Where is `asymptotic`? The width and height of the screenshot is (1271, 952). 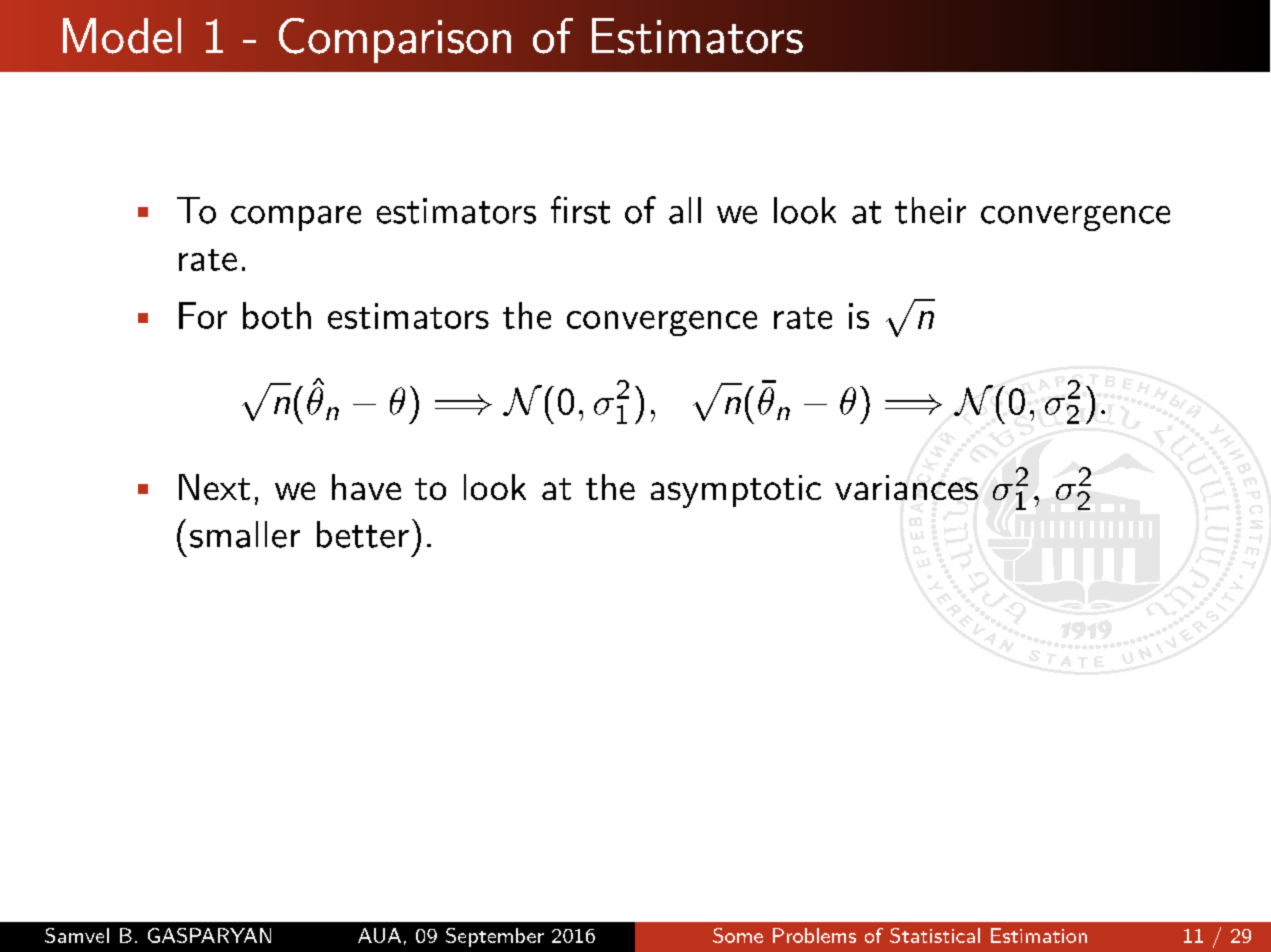 asymptotic is located at coordinates (736, 491).
